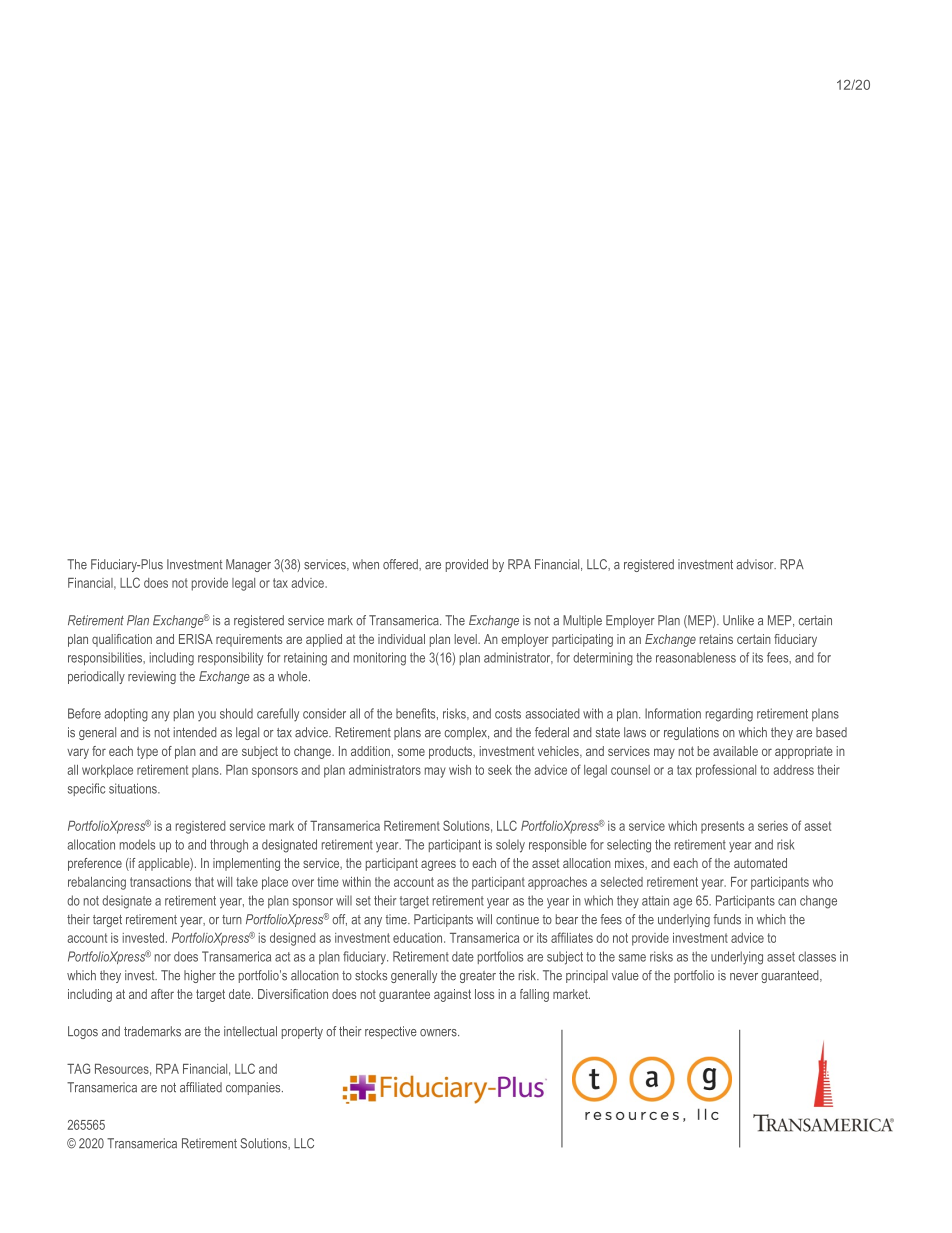 Image resolution: width=952 pixels, height=1233 pixels. Describe the element at coordinates (207, 716) in the screenshot. I see `you` at that location.
